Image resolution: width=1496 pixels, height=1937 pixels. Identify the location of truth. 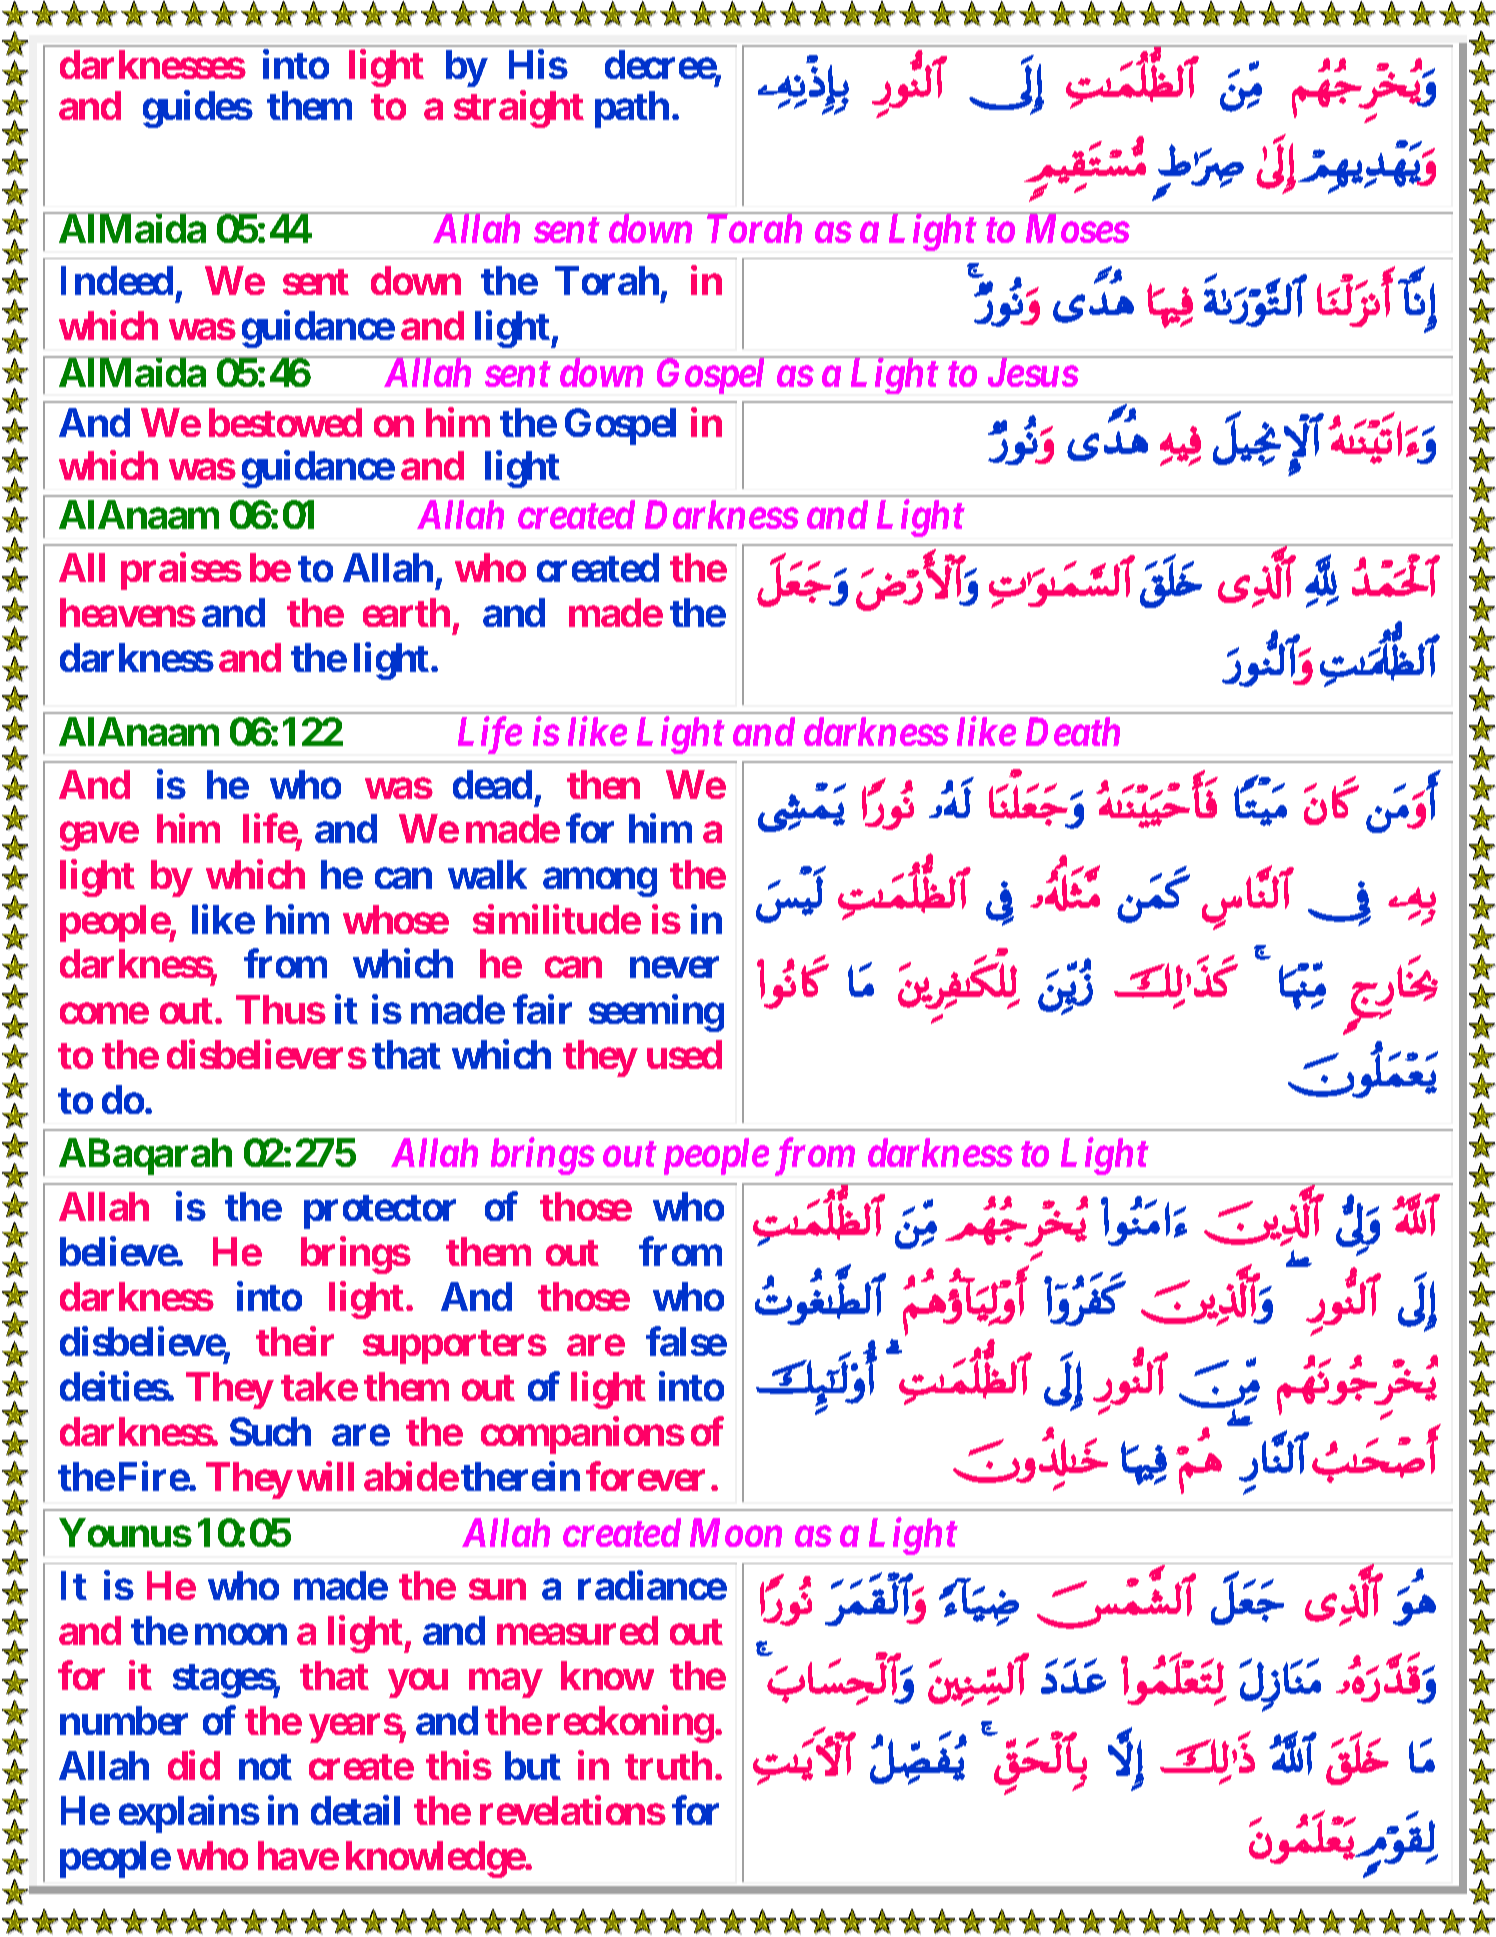
(668, 1766).
